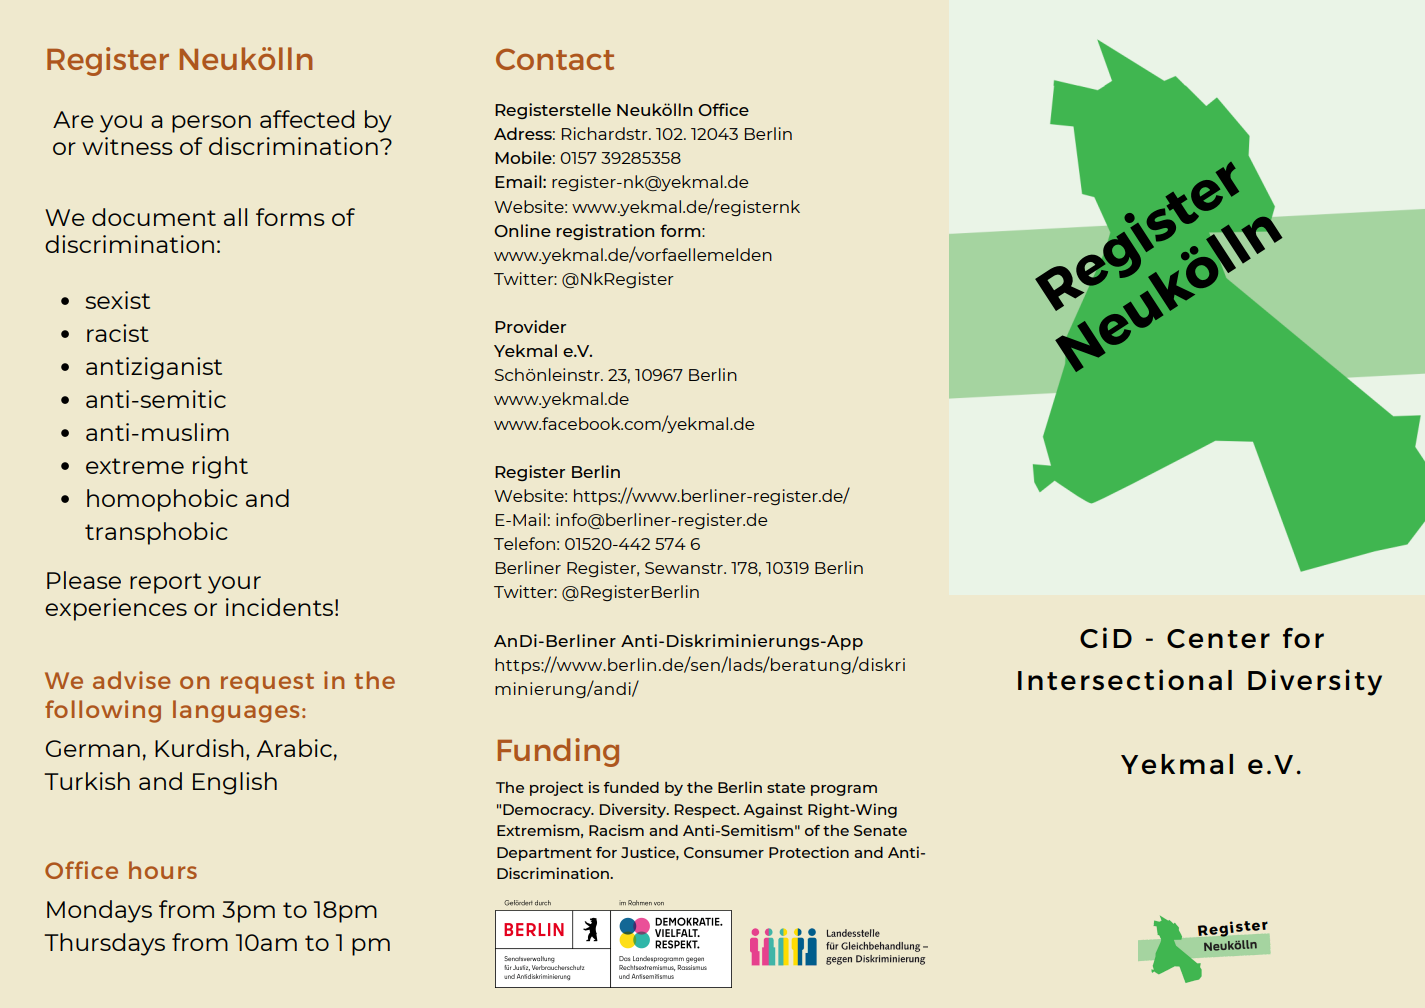  What do you see at coordinates (724, 852) in the screenshot?
I see `Consumer` at bounding box center [724, 852].
